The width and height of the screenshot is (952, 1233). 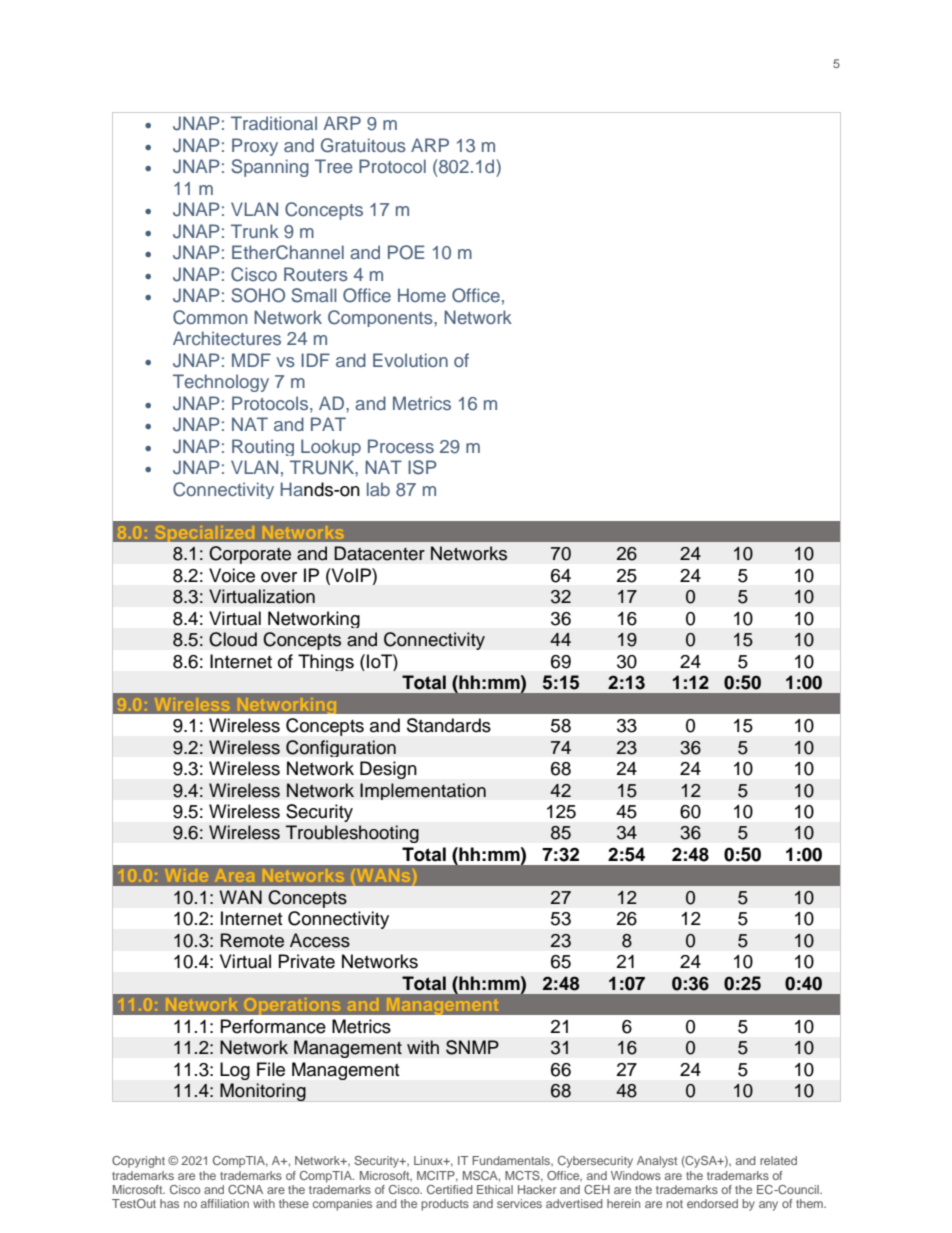 I want to click on Gratuitous, so click(x=363, y=145).
